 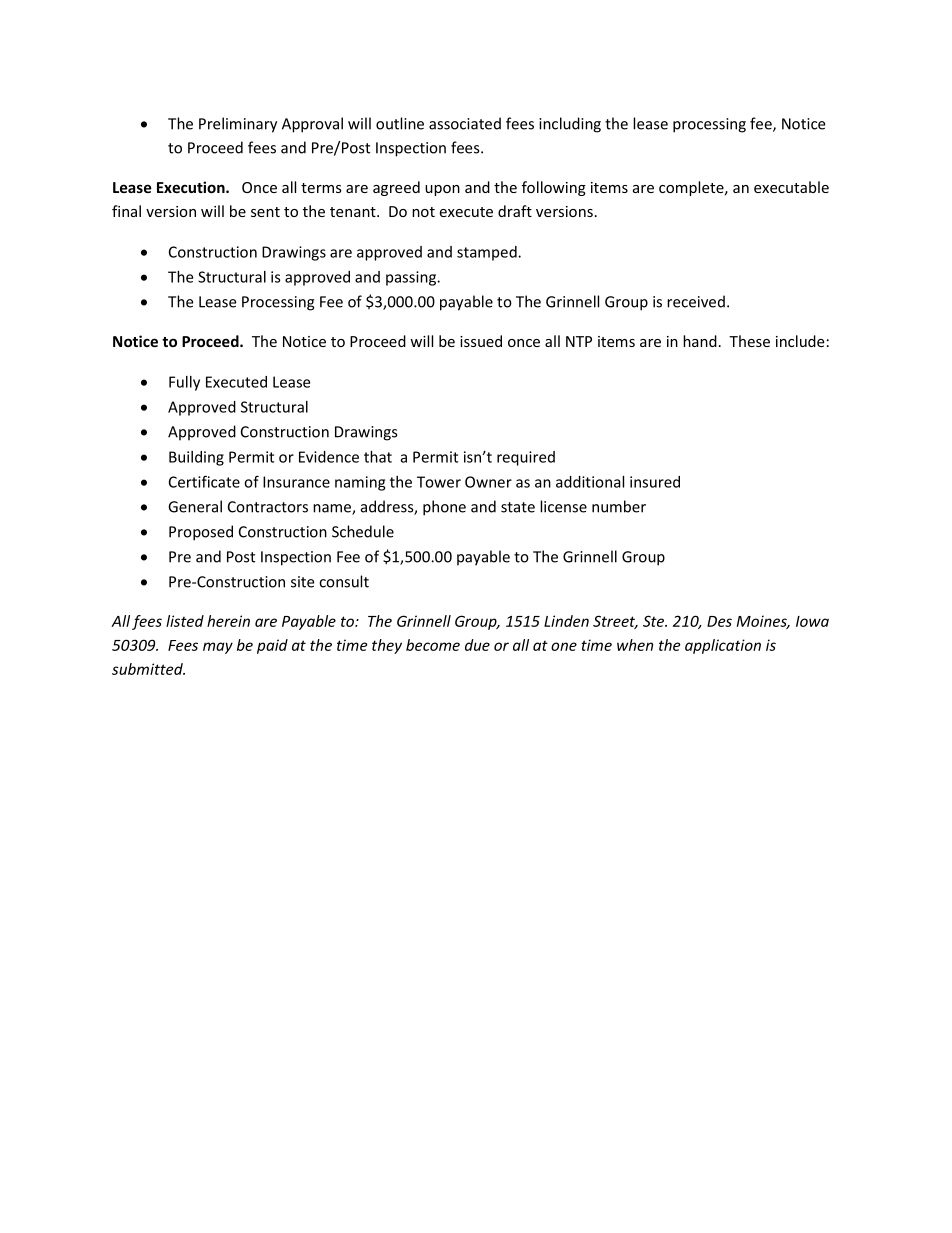 I want to click on Certificate, so click(x=204, y=481).
